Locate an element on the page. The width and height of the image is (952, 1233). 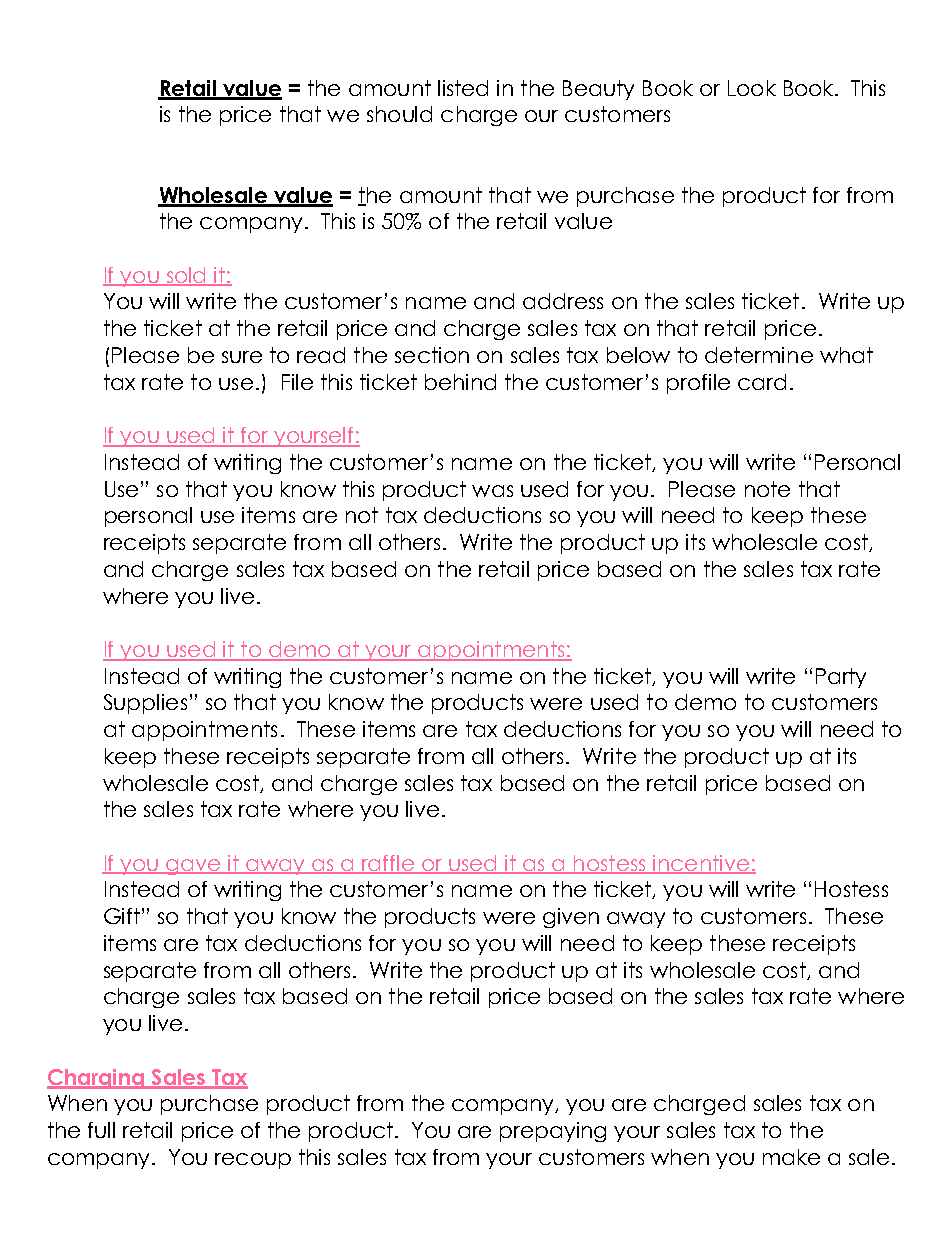
recoup is located at coordinates (253, 1161).
